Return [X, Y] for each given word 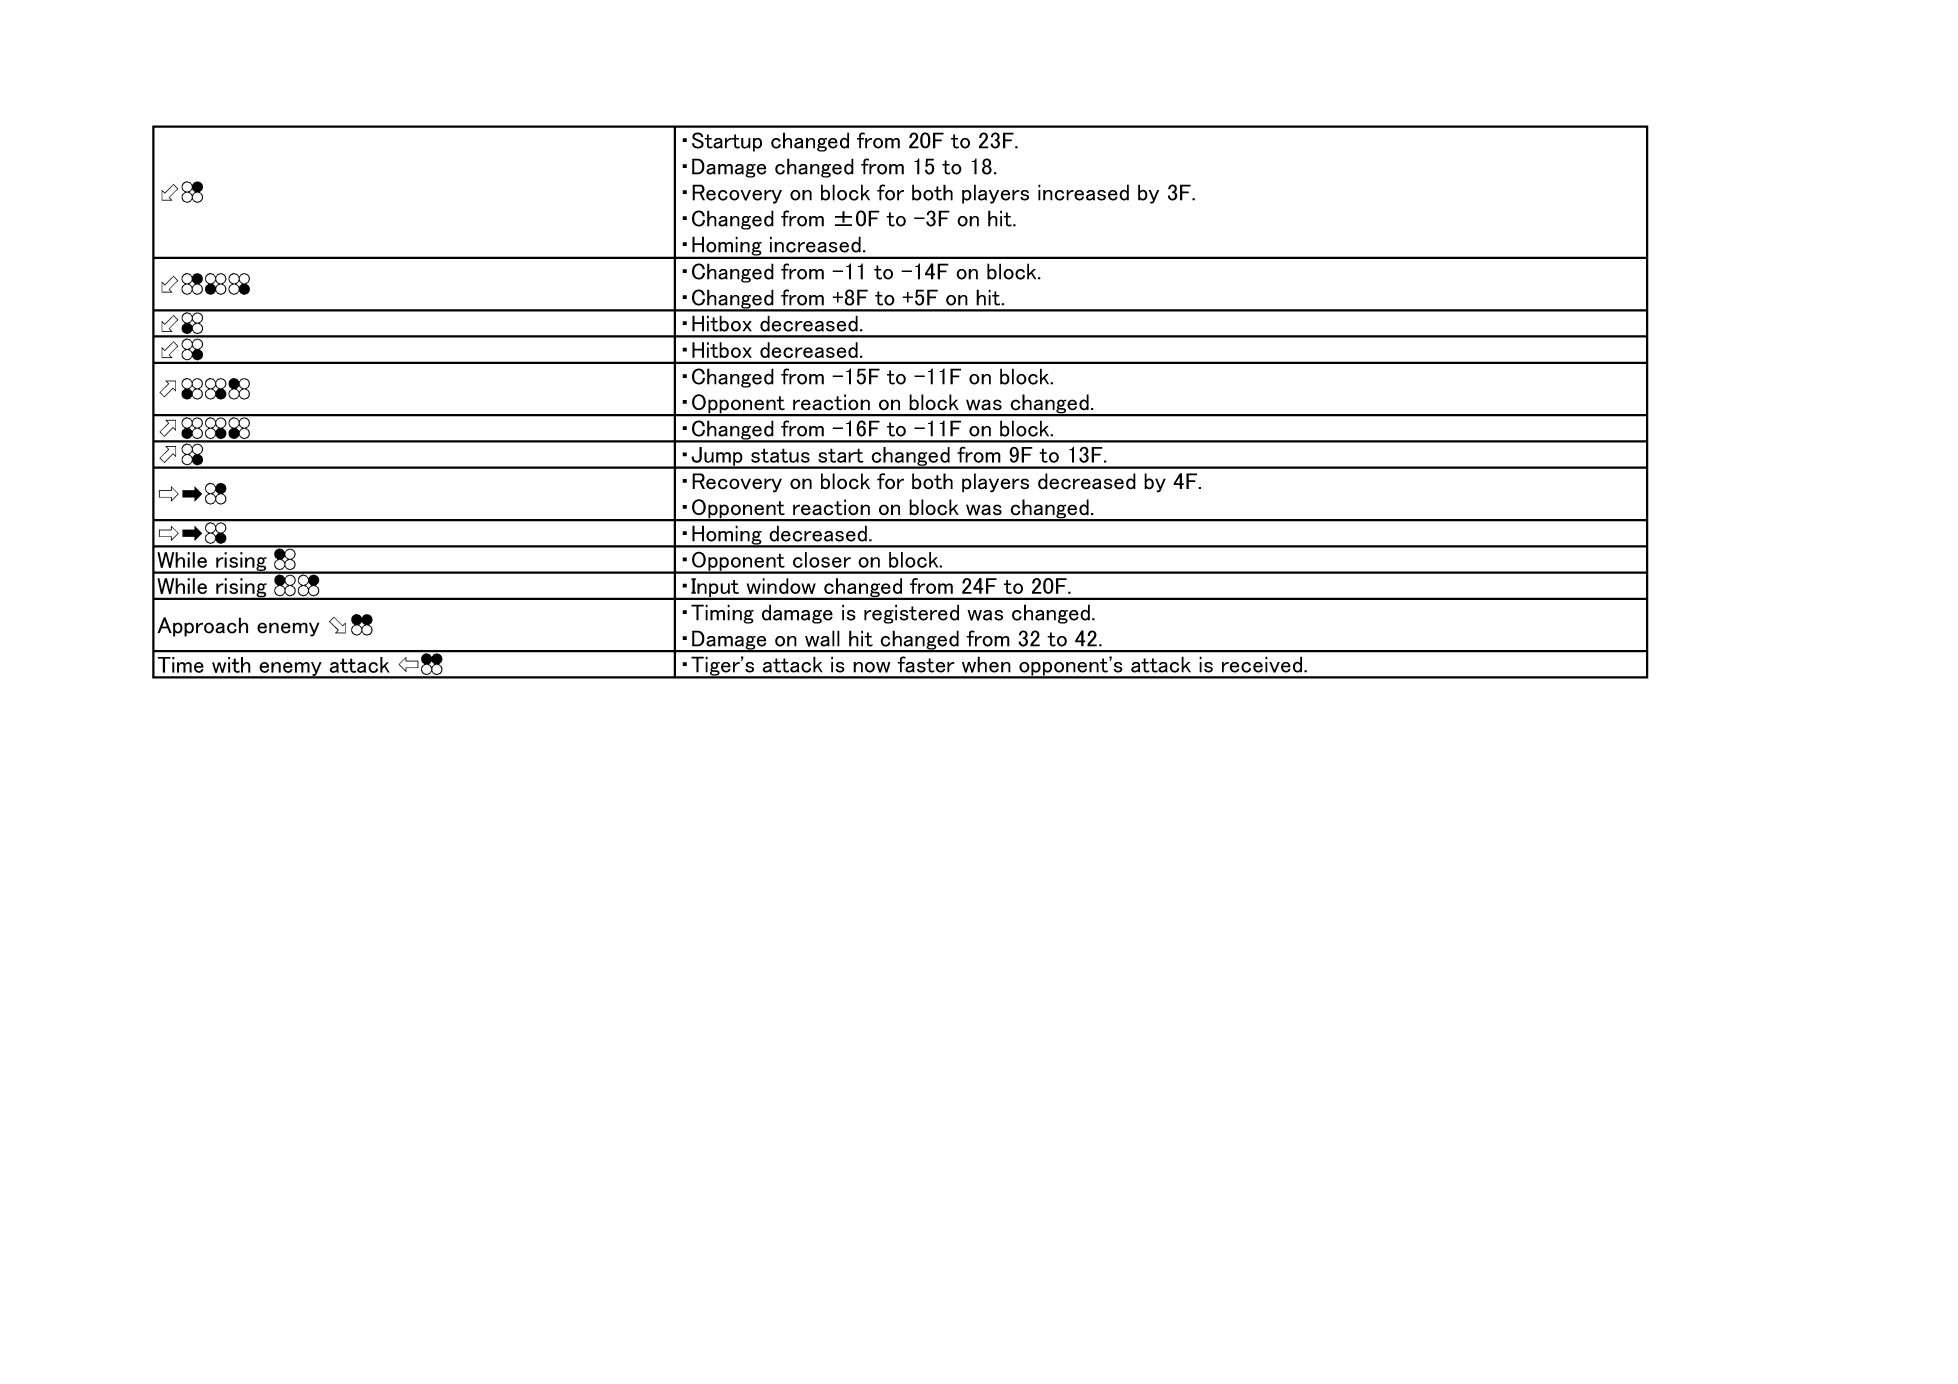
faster [926, 664]
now [872, 667]
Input [715, 589]
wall [822, 638]
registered [911, 614]
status [780, 455]
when [986, 665]
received [1263, 665]
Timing [722, 614]
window [781, 586]
